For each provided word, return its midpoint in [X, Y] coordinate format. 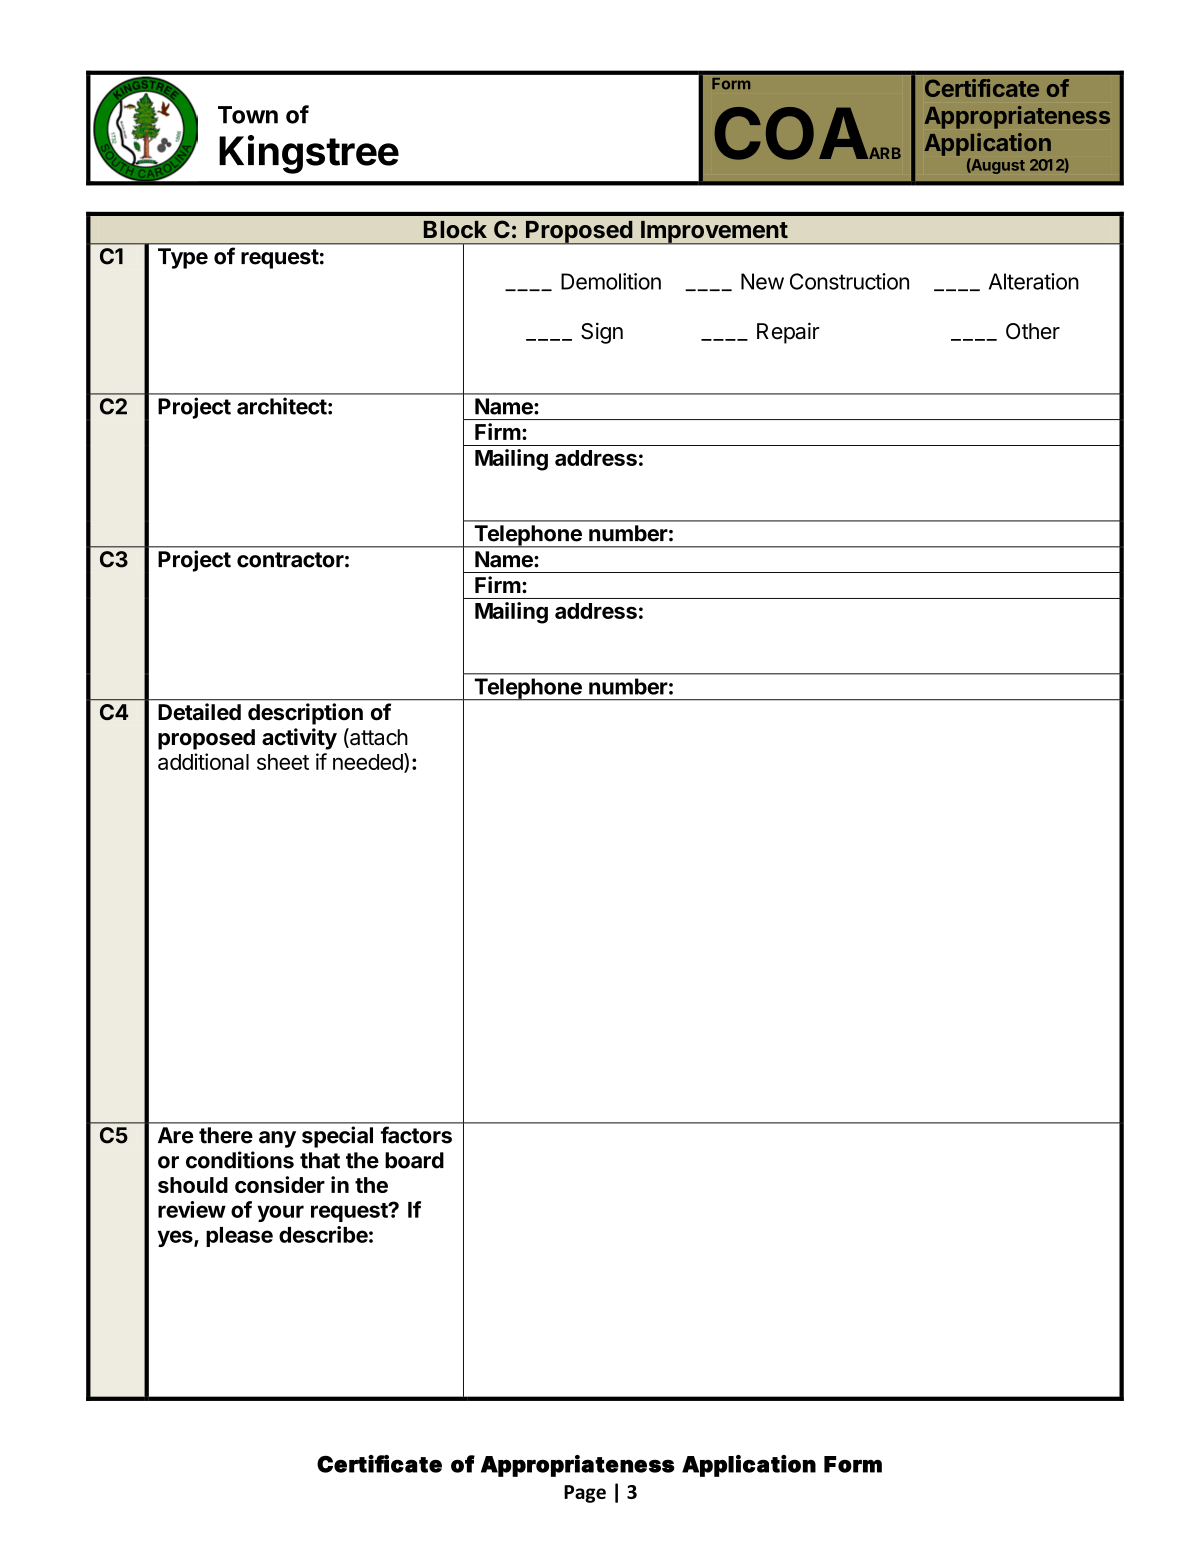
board [414, 1160]
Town [248, 115]
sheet [283, 762]
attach [378, 738]
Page [585, 1494]
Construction [849, 281]
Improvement [714, 232]
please [239, 1237]
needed [369, 762]
